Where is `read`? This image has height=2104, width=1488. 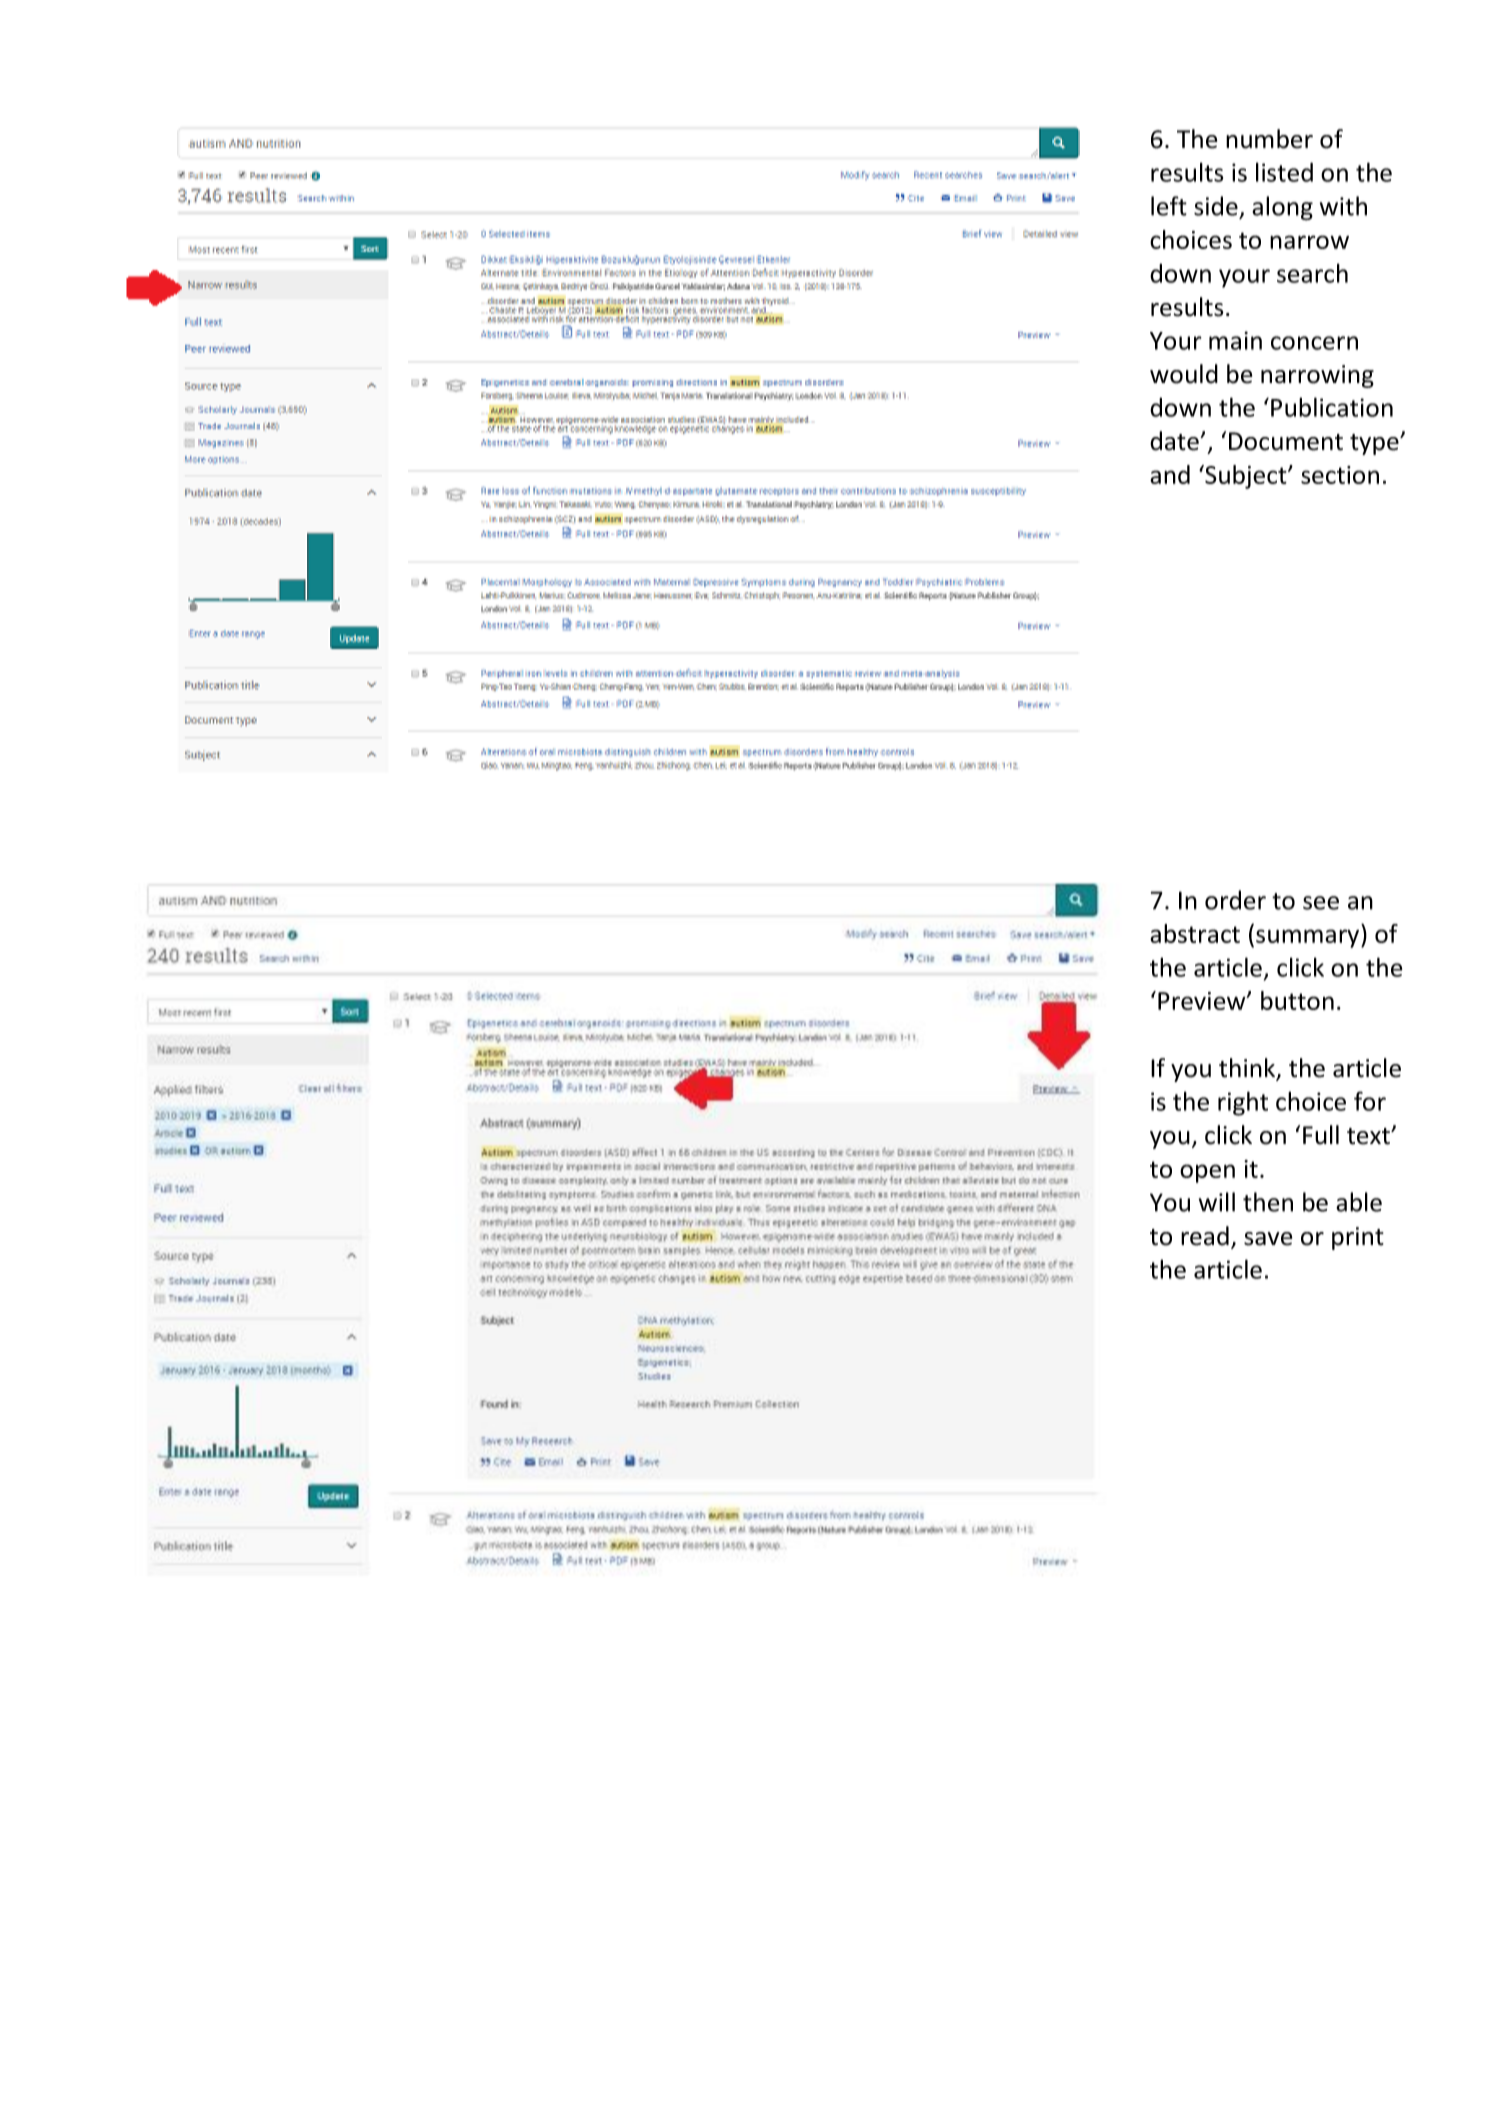
read is located at coordinates (1205, 1236).
